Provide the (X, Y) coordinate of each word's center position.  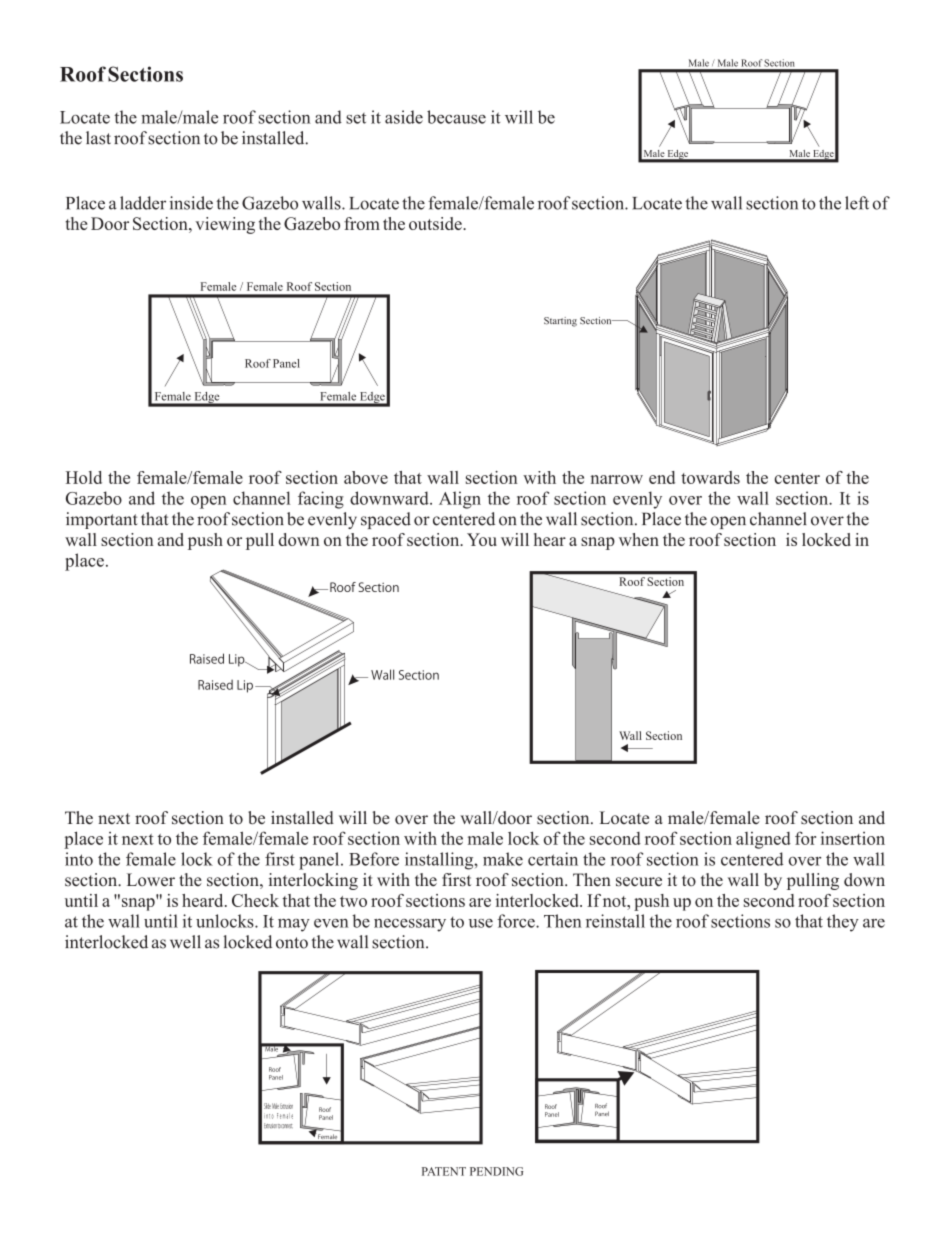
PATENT (444, 1171)
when (639, 539)
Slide (267, 1106)
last (98, 138)
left (857, 203)
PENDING (496, 1171)
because (456, 117)
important (102, 520)
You (482, 539)
